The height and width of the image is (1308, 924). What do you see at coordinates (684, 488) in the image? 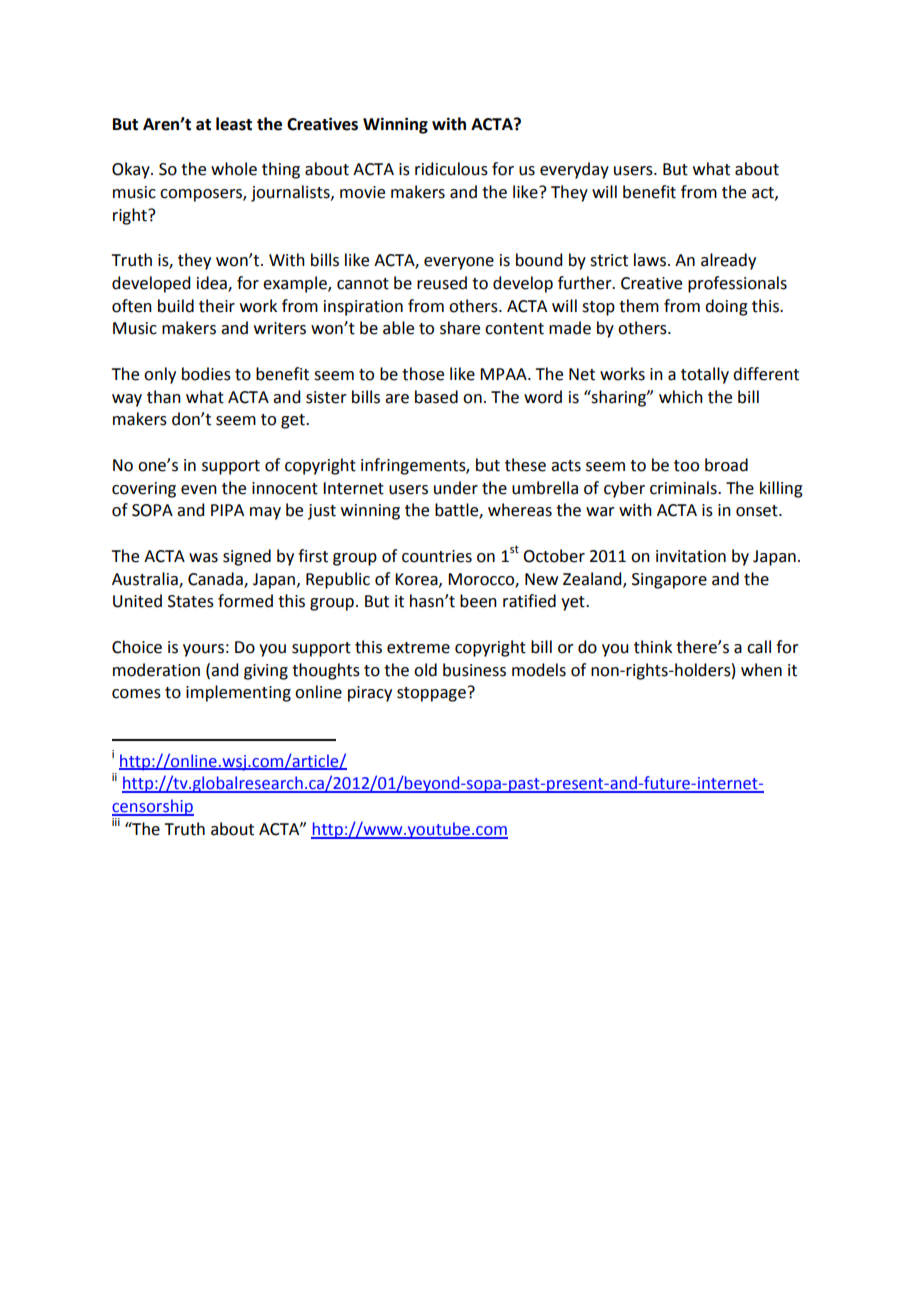
I see `criminals` at bounding box center [684, 488].
